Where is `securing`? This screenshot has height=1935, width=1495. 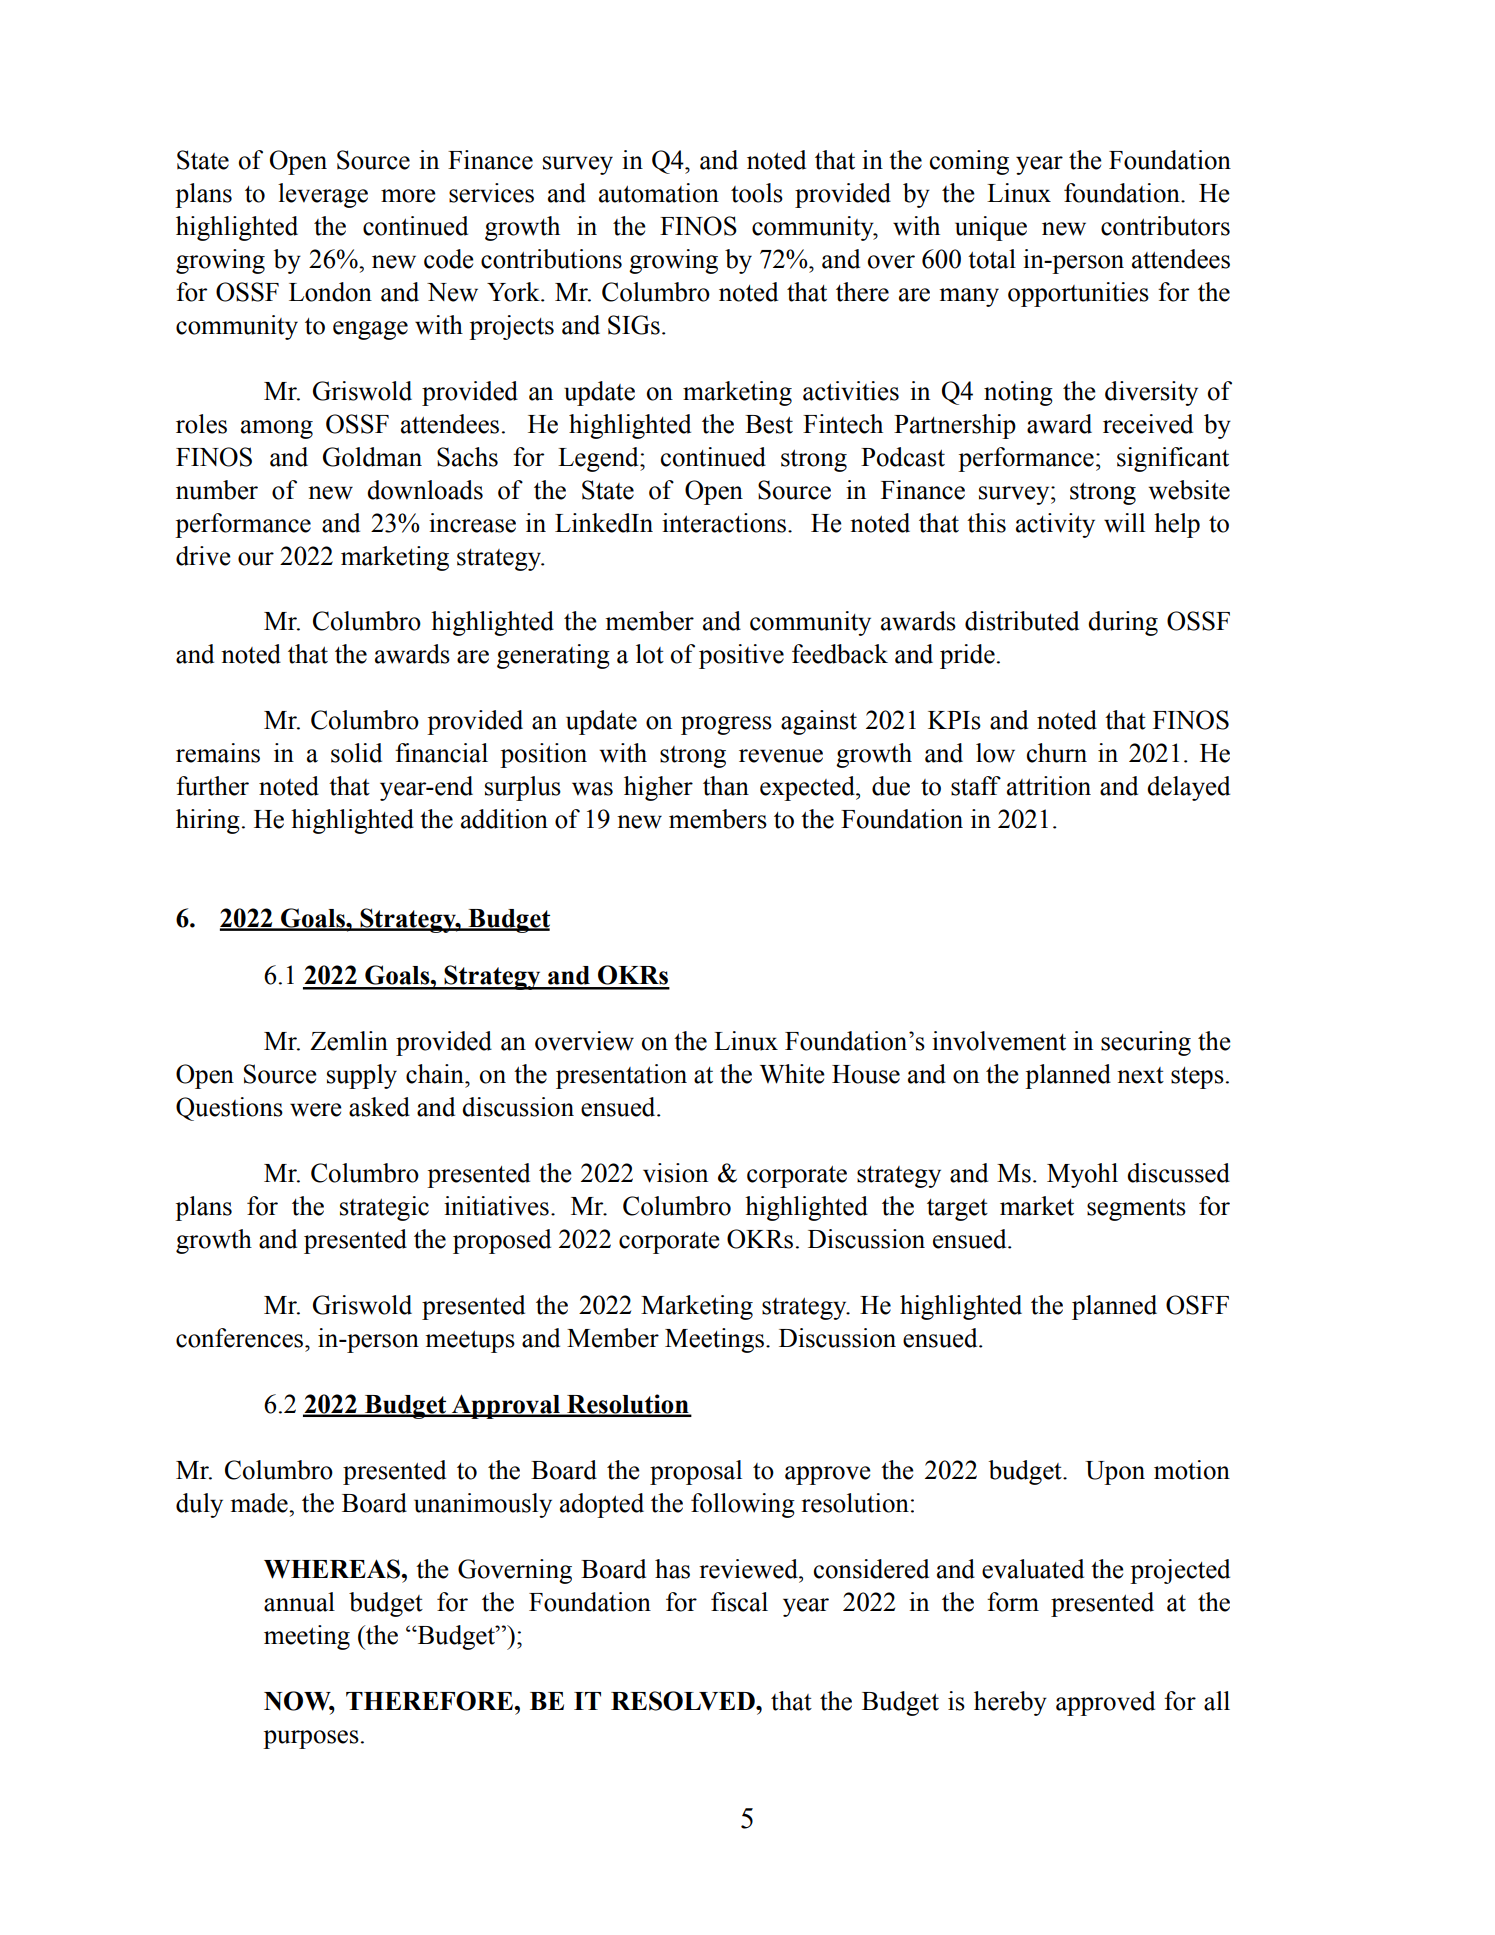
securing is located at coordinates (1146, 1043).
